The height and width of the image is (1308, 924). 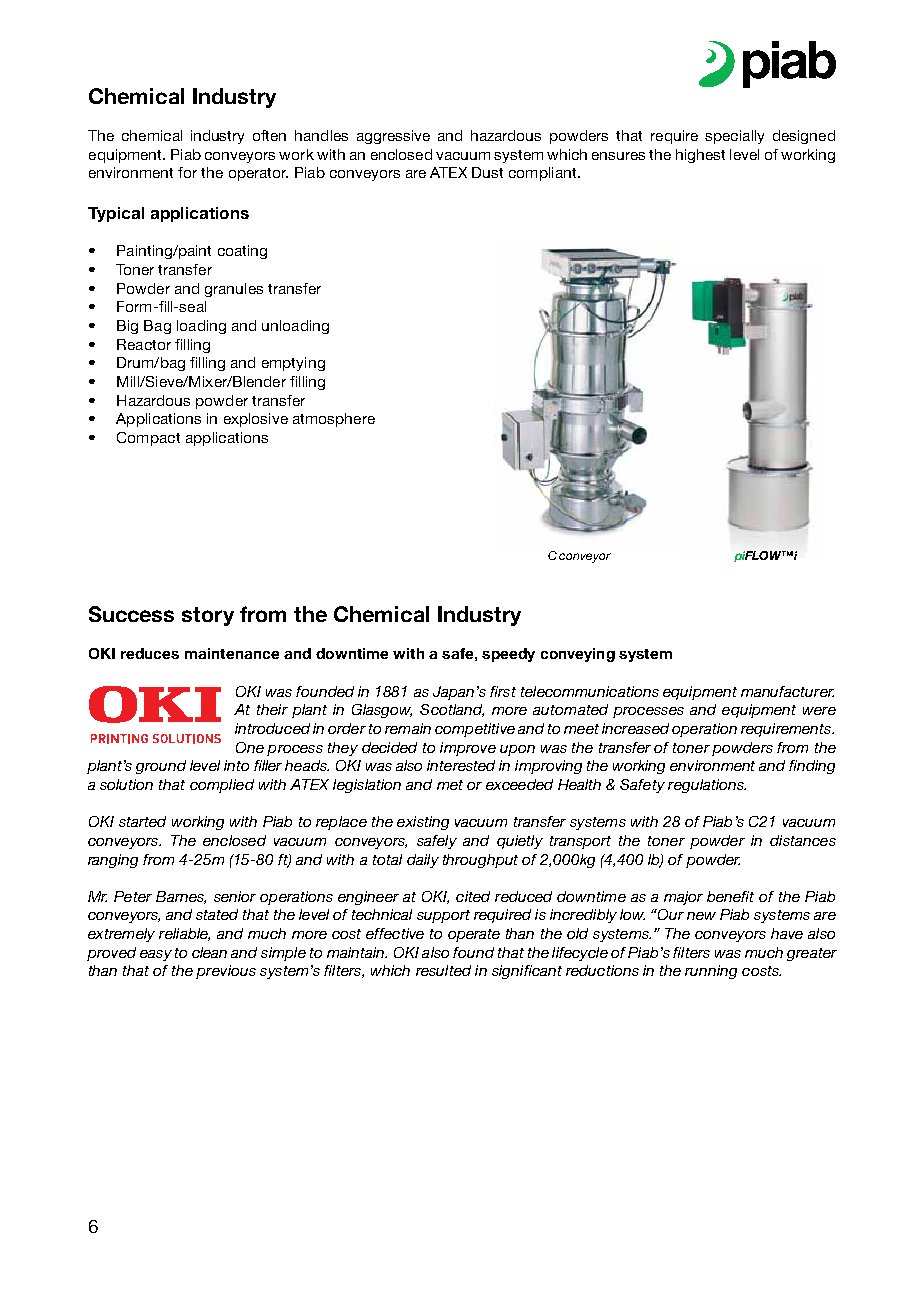 What do you see at coordinates (544, 174) in the image?
I see `compliant` at bounding box center [544, 174].
